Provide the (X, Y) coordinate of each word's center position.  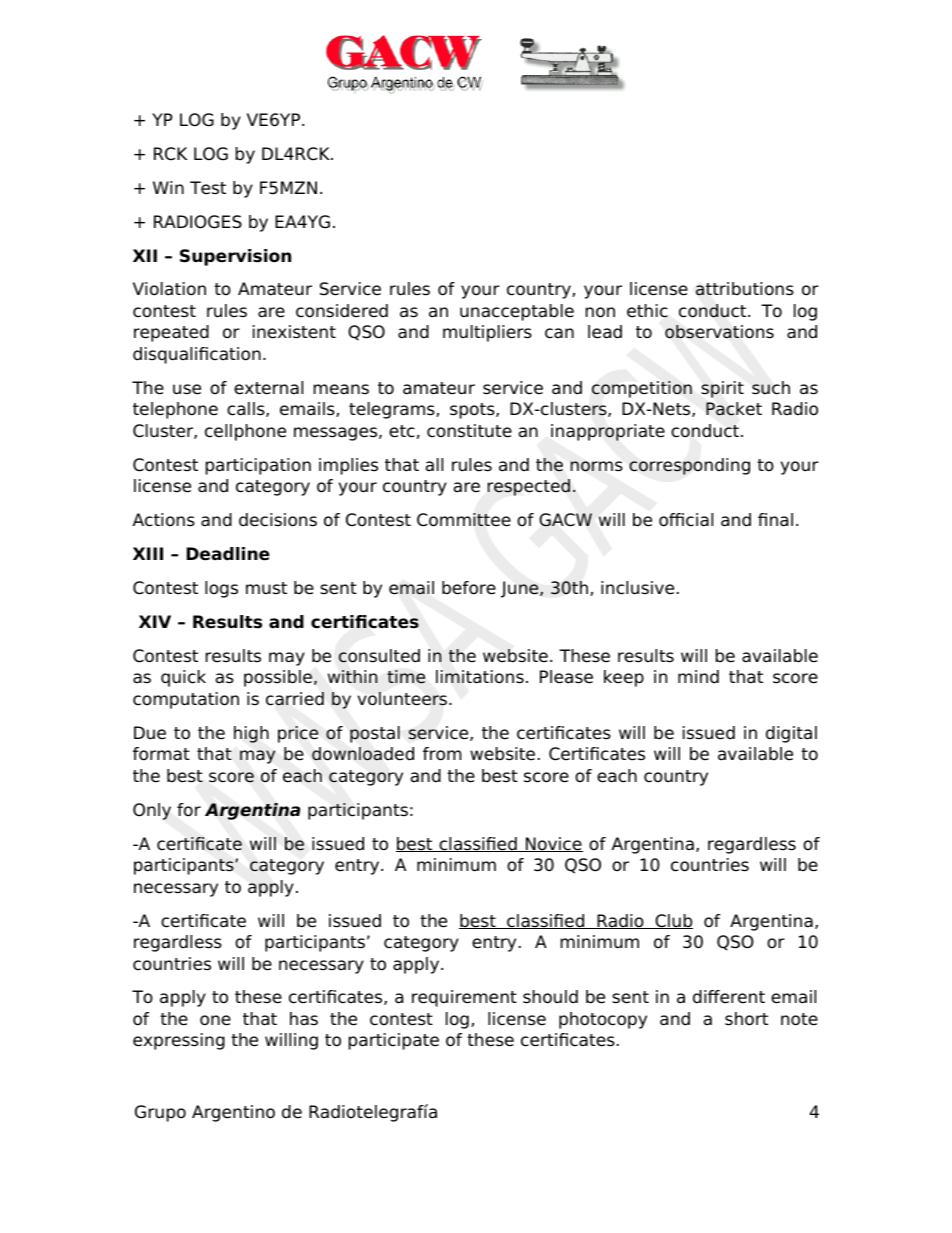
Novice (553, 844)
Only (152, 811)
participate (394, 1041)
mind (698, 676)
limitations (480, 677)
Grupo (160, 1113)
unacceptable (517, 312)
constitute (469, 431)
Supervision (235, 257)
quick (183, 678)
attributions (745, 289)
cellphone (245, 432)
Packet (734, 409)
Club (673, 921)
